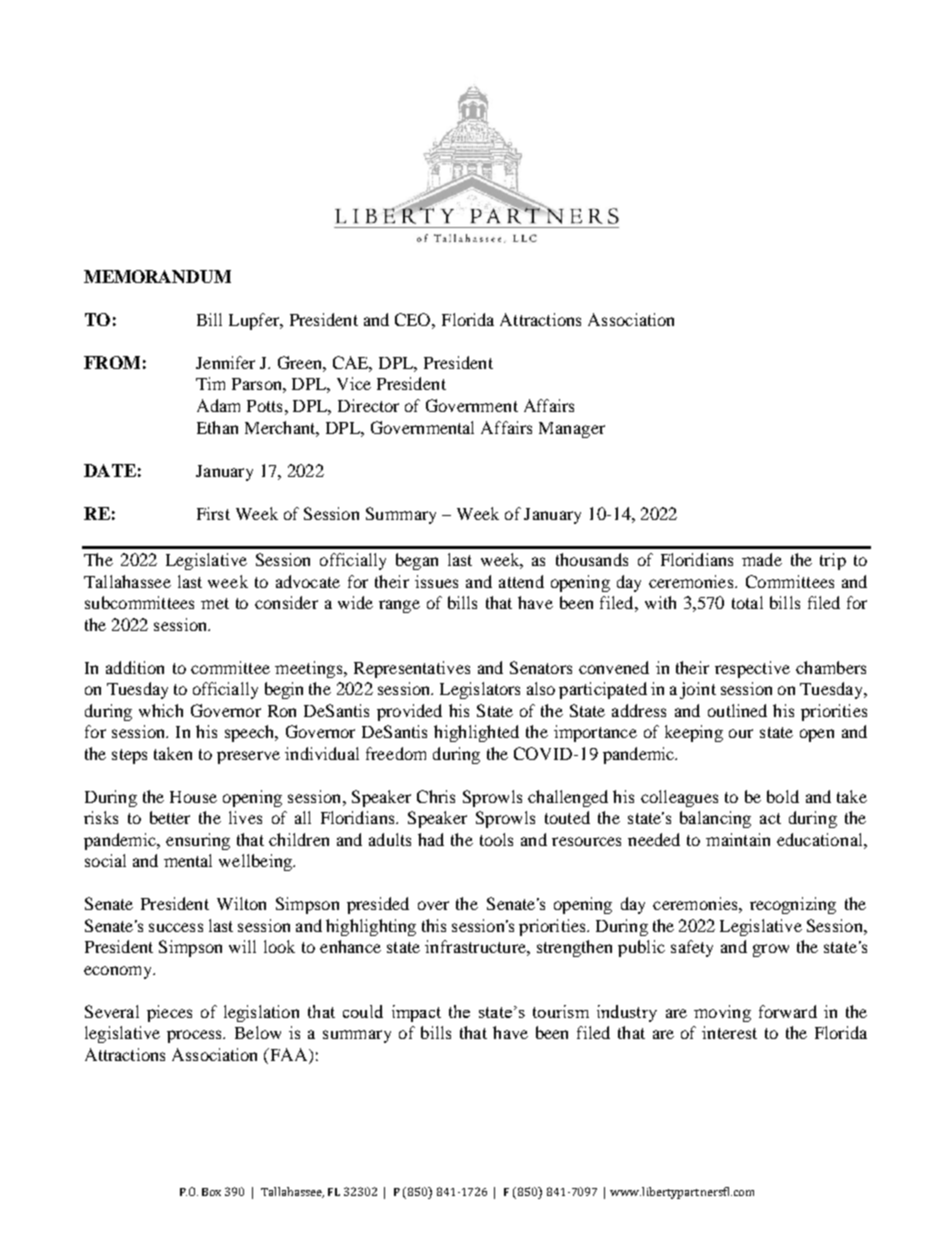 The width and height of the screenshot is (952, 1233). I want to click on Manager, so click(572, 430).
